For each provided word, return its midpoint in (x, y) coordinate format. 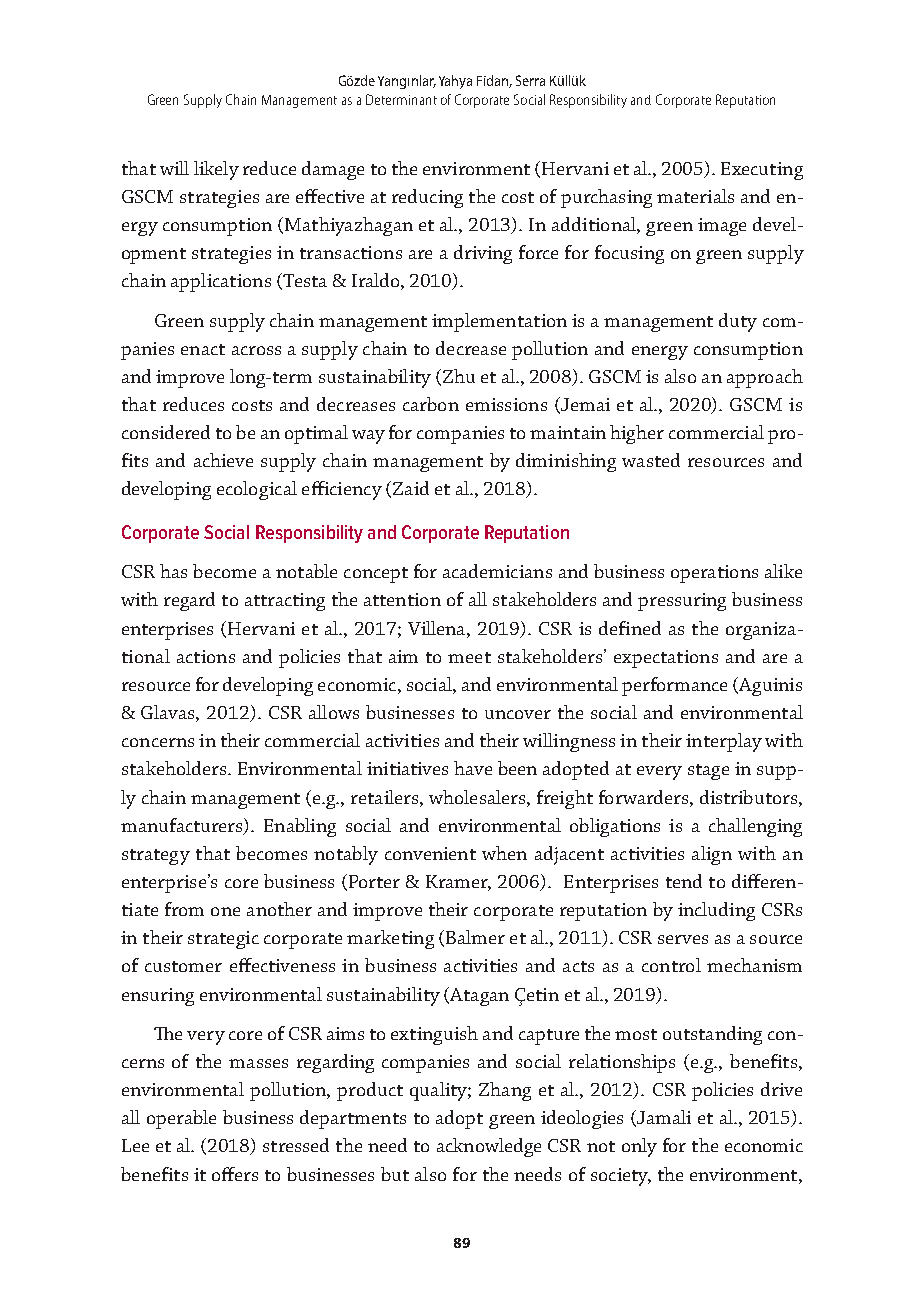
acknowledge (489, 1147)
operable (181, 1119)
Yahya (455, 82)
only (639, 1147)
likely (216, 170)
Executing (762, 171)
